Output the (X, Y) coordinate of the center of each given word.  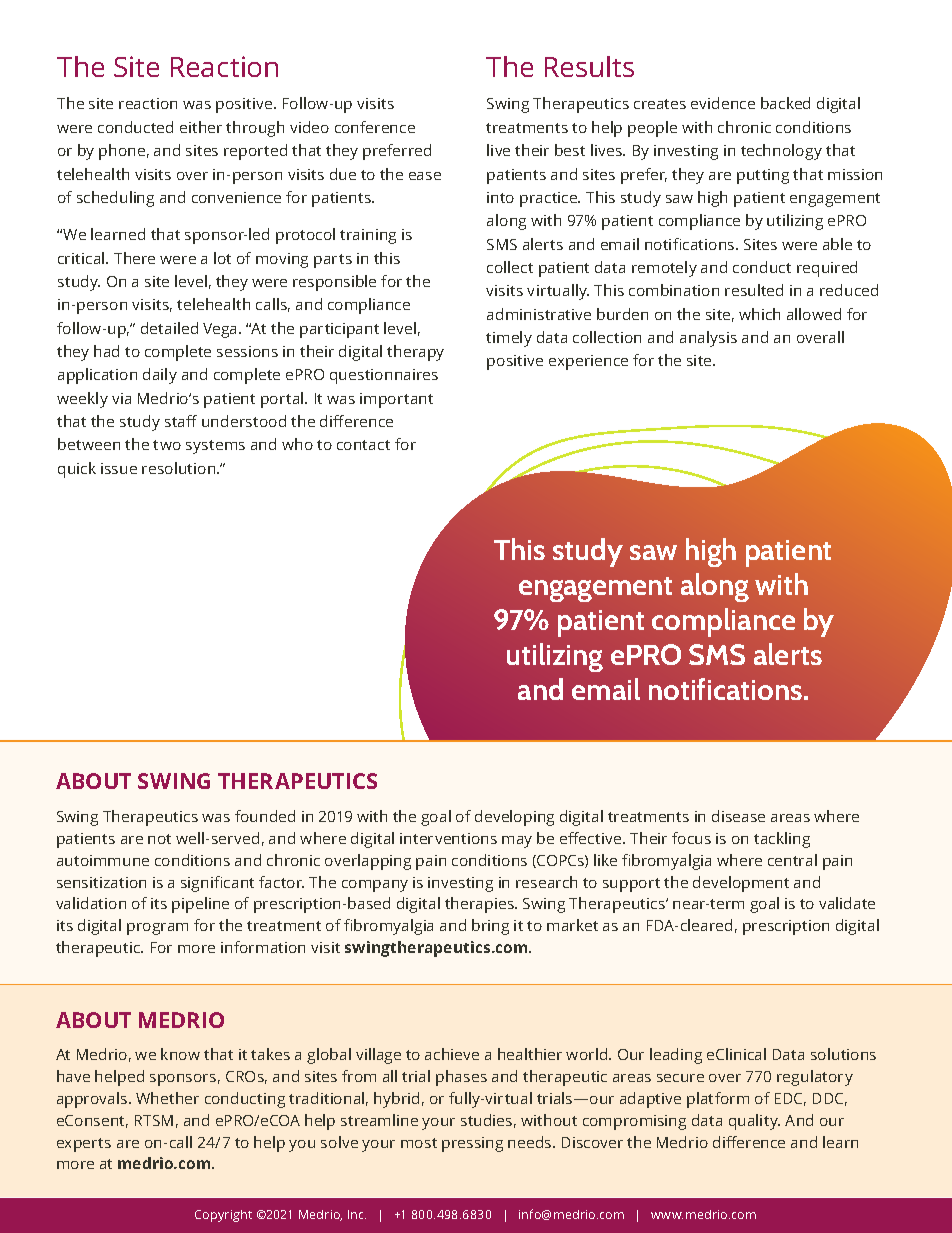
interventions (448, 838)
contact (363, 445)
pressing (472, 1144)
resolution (180, 468)
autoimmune (103, 860)
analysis (708, 339)
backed (785, 103)
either (201, 127)
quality (754, 1122)
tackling (782, 840)
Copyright (223, 1216)
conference (375, 127)
